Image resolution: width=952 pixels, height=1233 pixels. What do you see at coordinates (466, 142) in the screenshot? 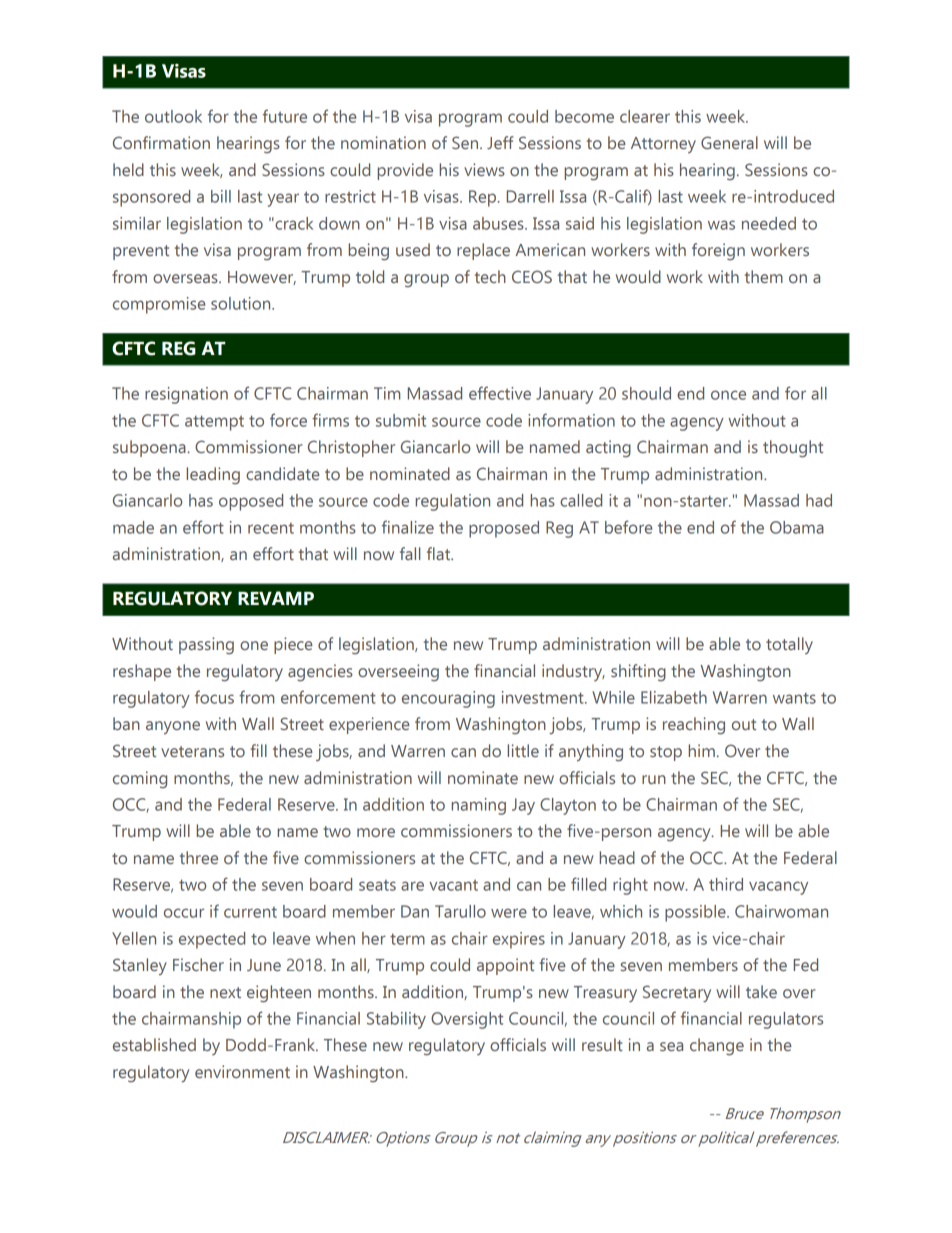
I see `Sen` at bounding box center [466, 142].
